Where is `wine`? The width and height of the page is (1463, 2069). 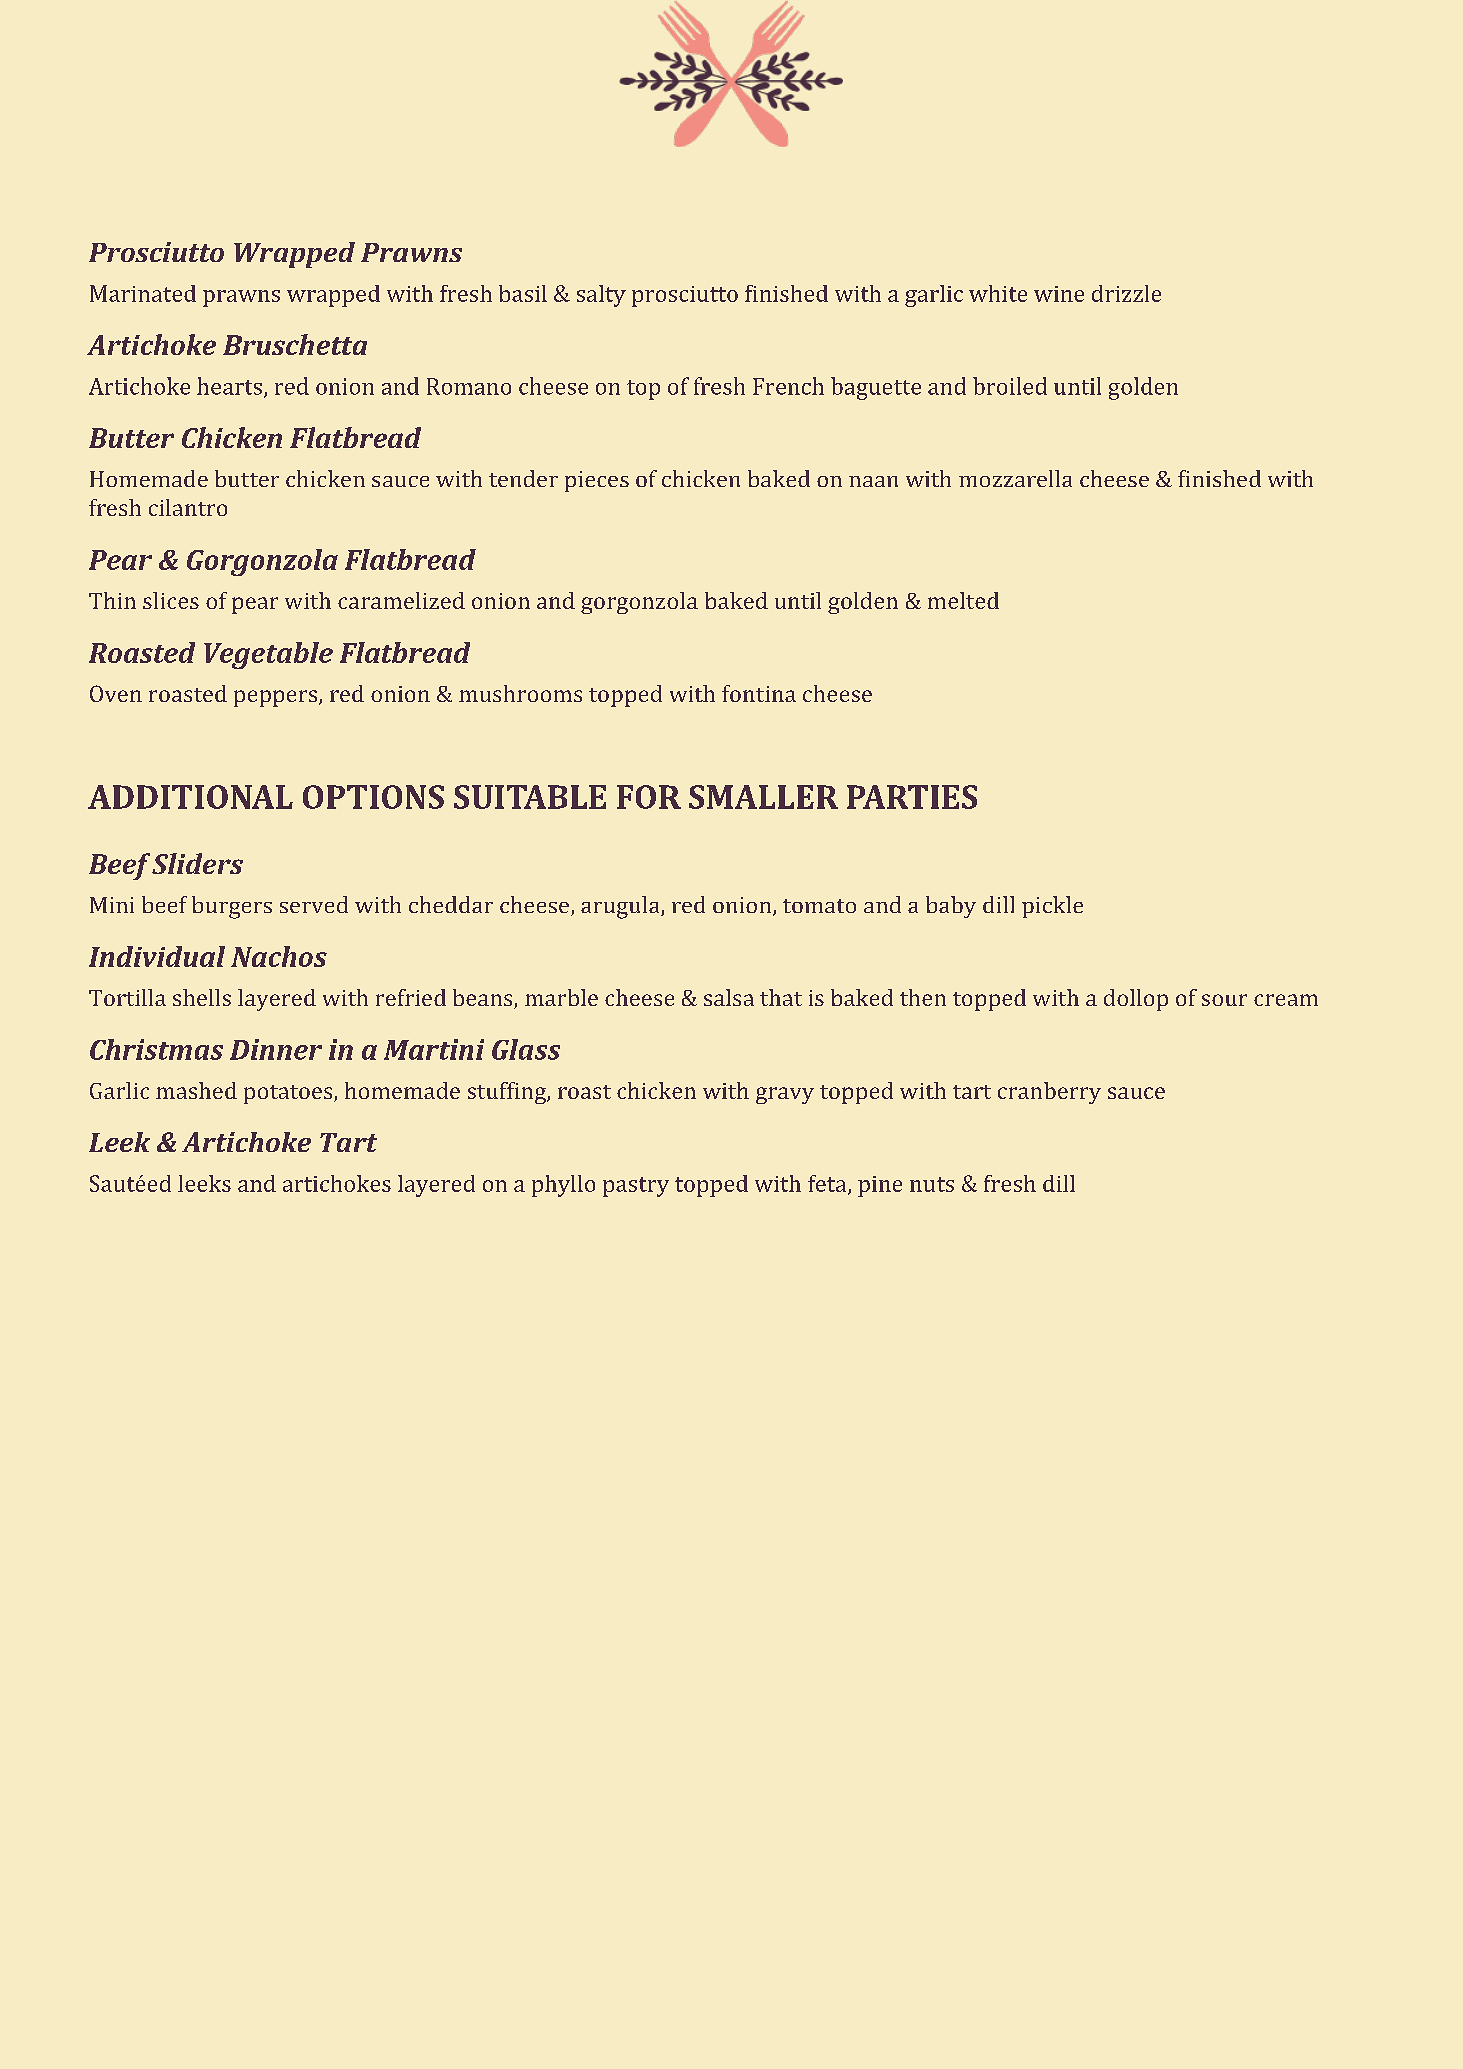 wine is located at coordinates (1059, 294).
